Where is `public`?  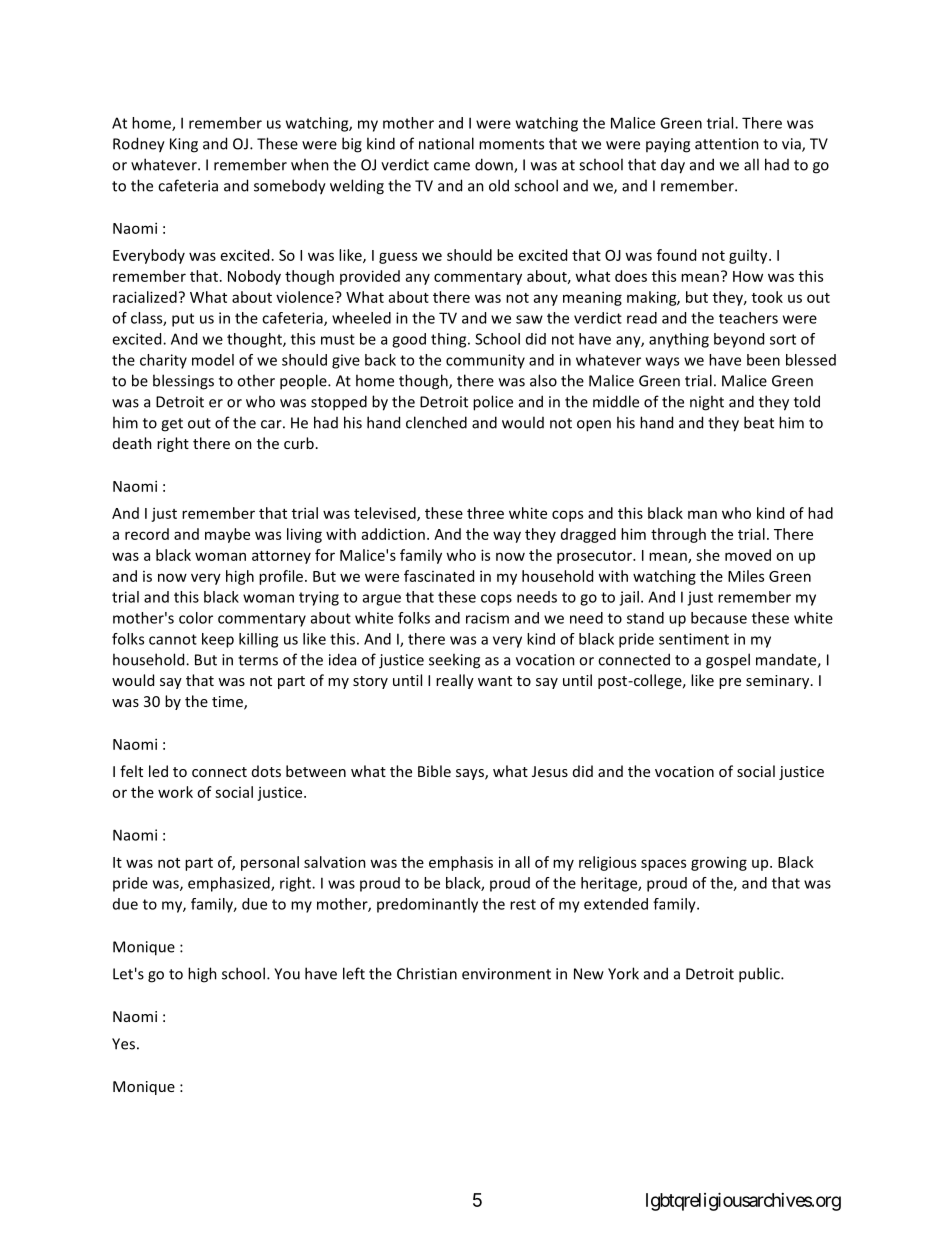
public is located at coordinates (760, 975).
